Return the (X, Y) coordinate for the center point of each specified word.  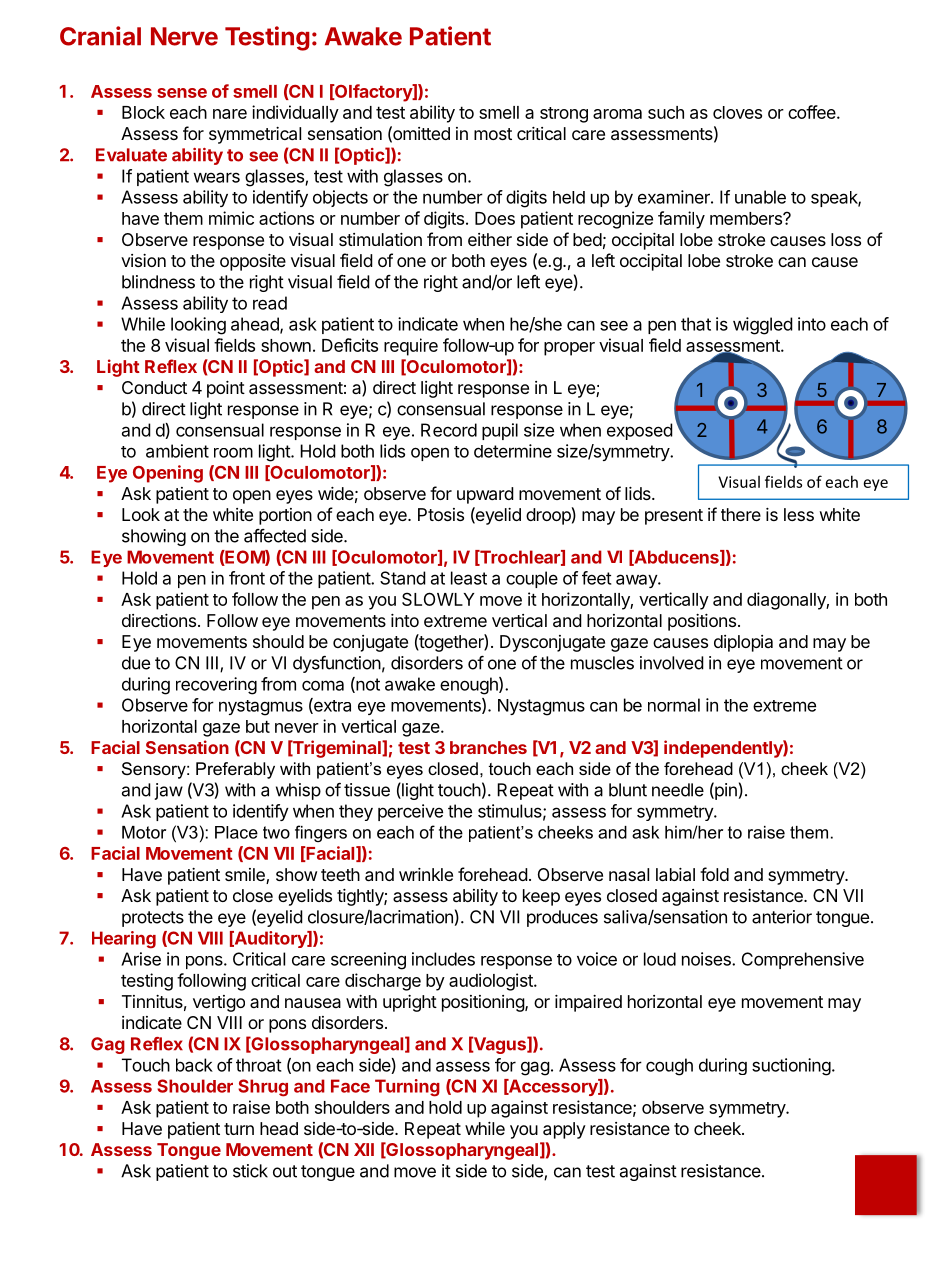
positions (702, 622)
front (247, 578)
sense (182, 93)
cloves (737, 112)
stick (250, 1171)
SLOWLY (438, 599)
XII (364, 1149)
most (493, 134)
